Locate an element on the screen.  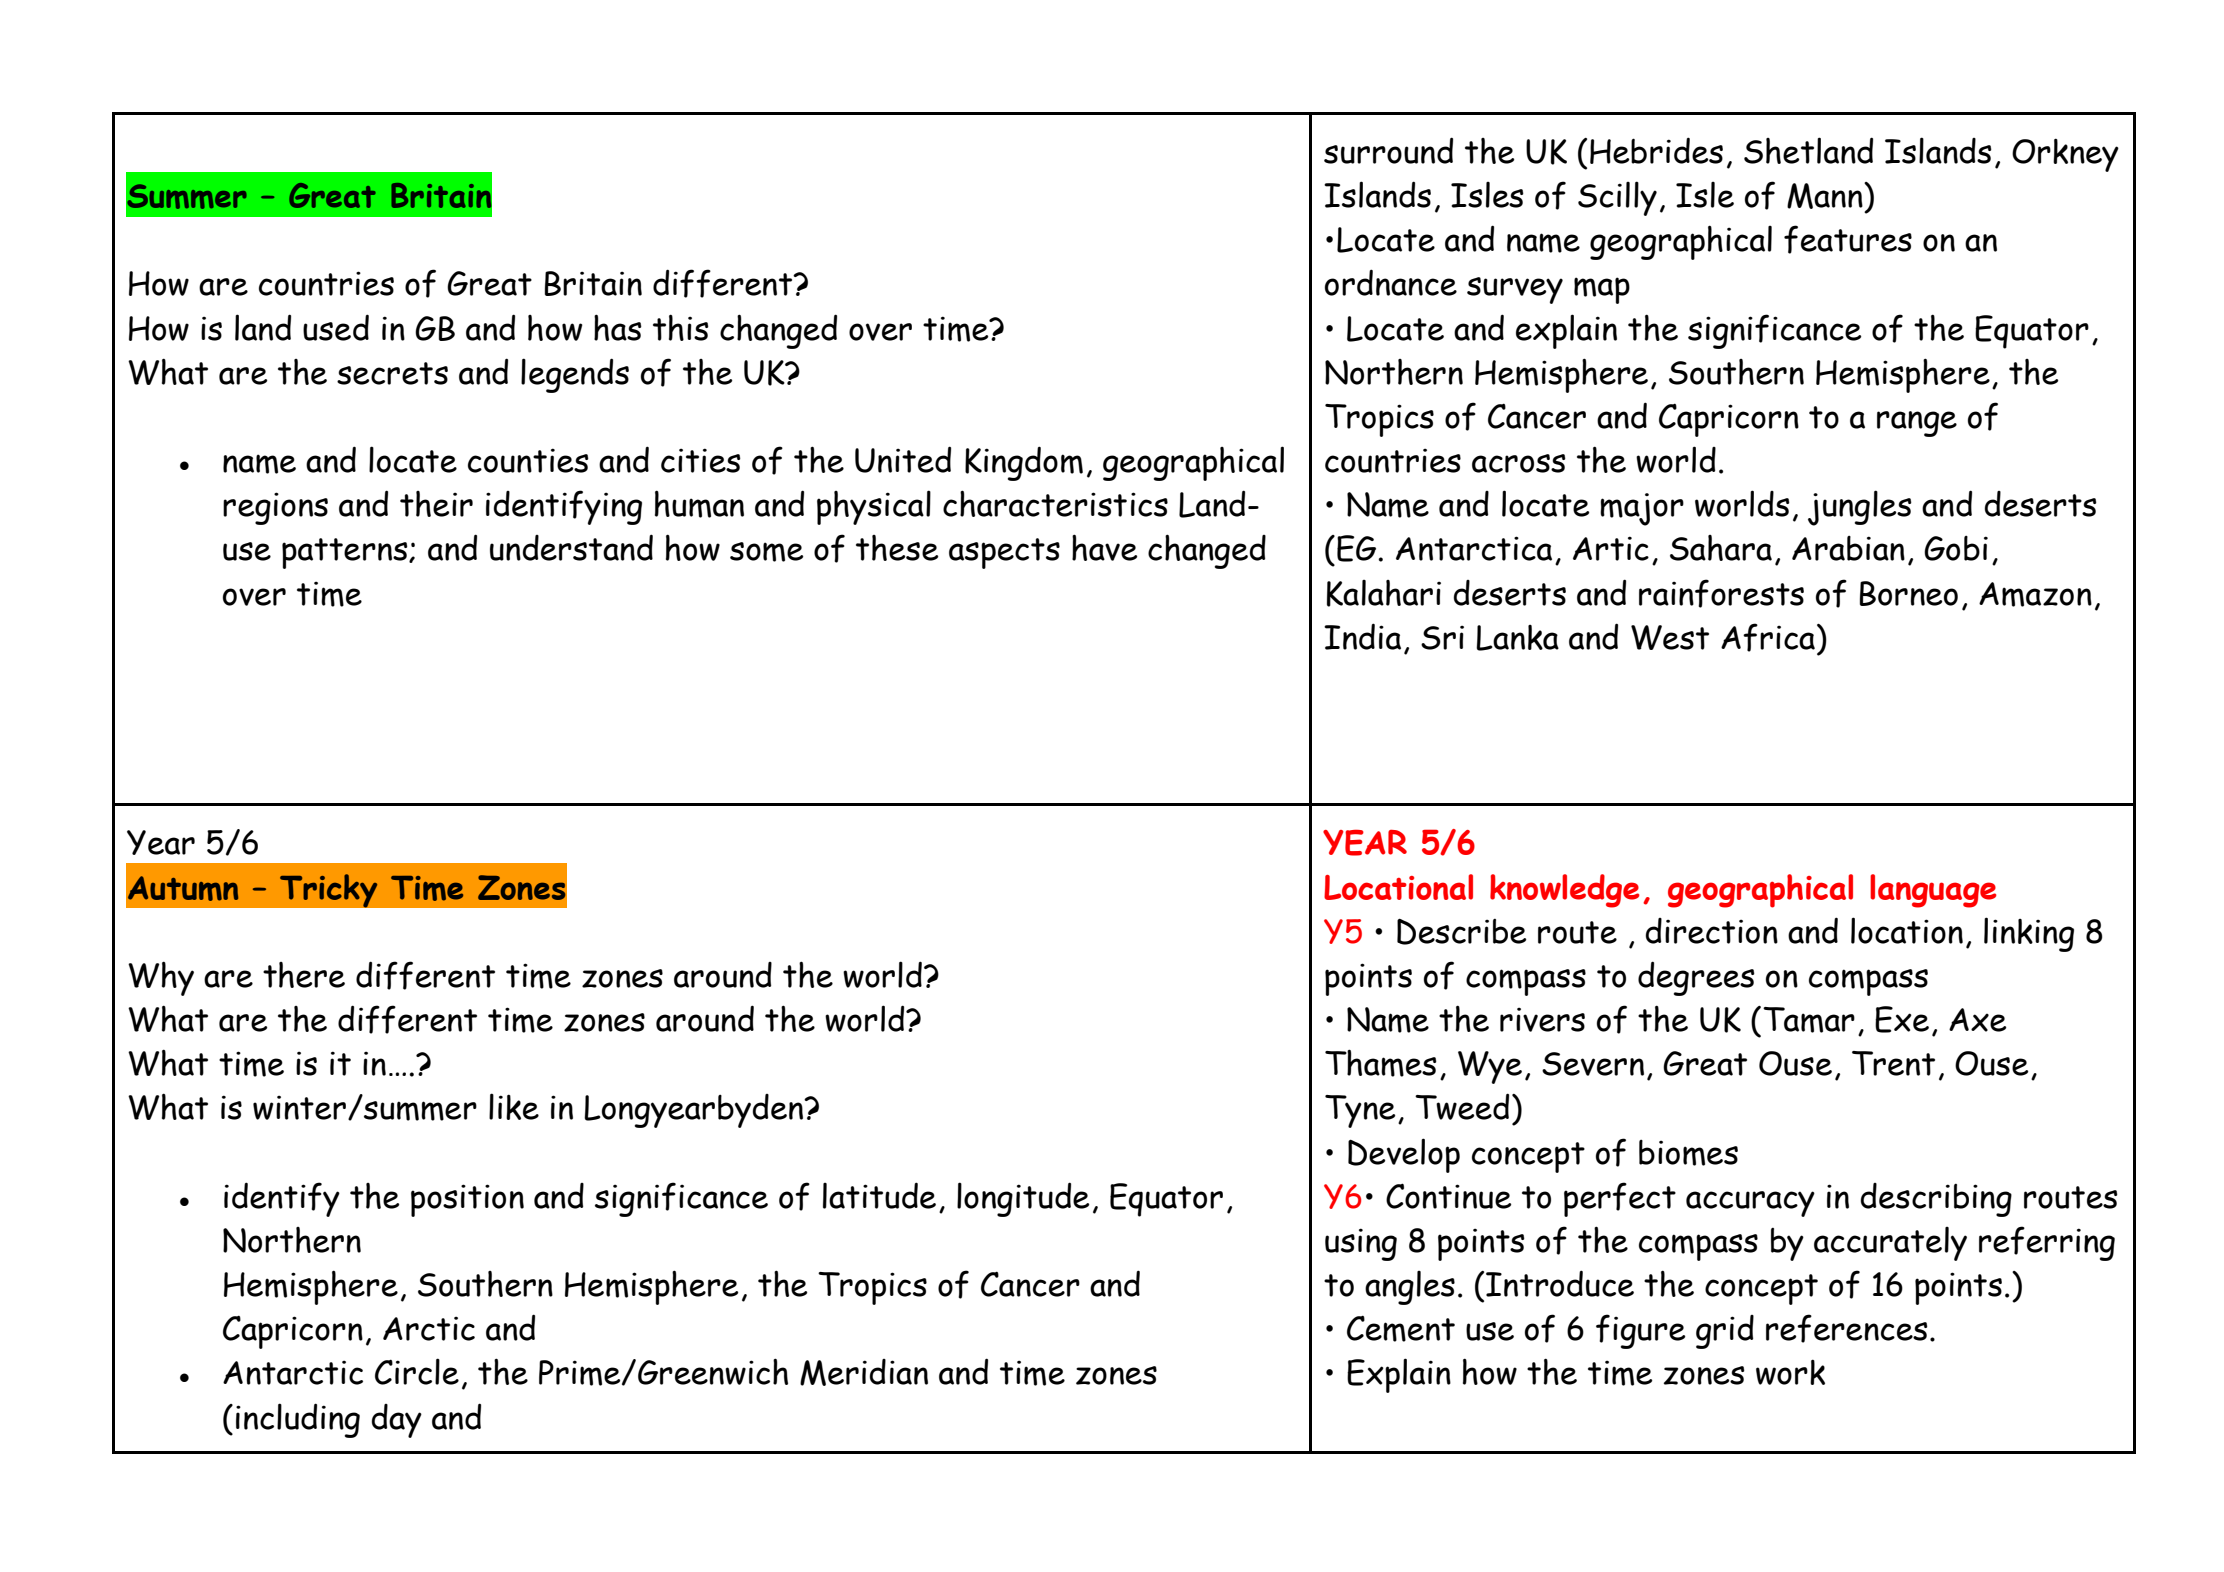
Meridian is located at coordinates (864, 1372).
